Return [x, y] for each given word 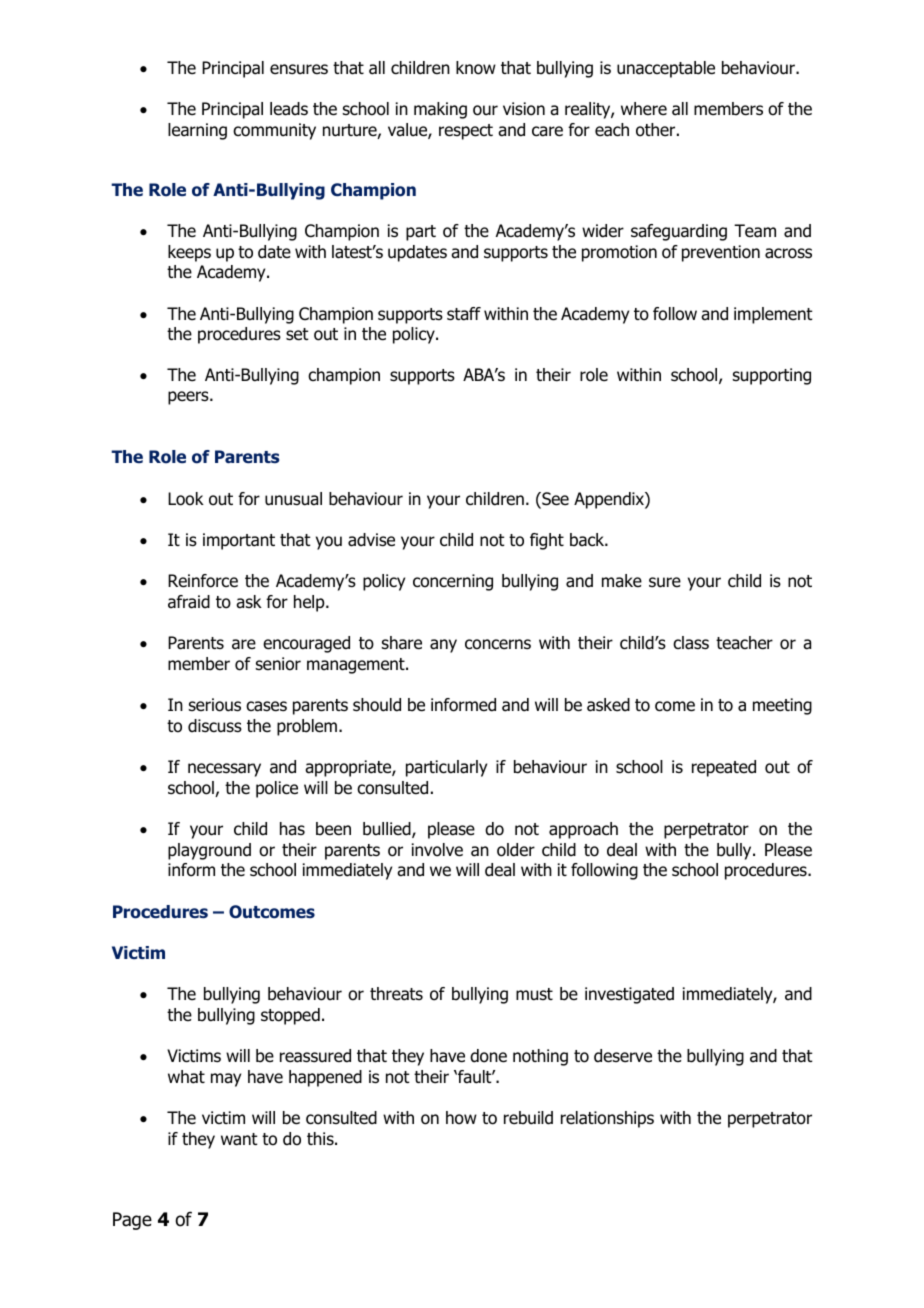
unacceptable [666, 69]
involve [437, 850]
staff [464, 314]
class [691, 643]
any [443, 646]
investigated [629, 995]
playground [209, 851]
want [239, 1139]
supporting [772, 376]
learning [197, 131]
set [297, 334]
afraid [189, 602]
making [440, 110]
